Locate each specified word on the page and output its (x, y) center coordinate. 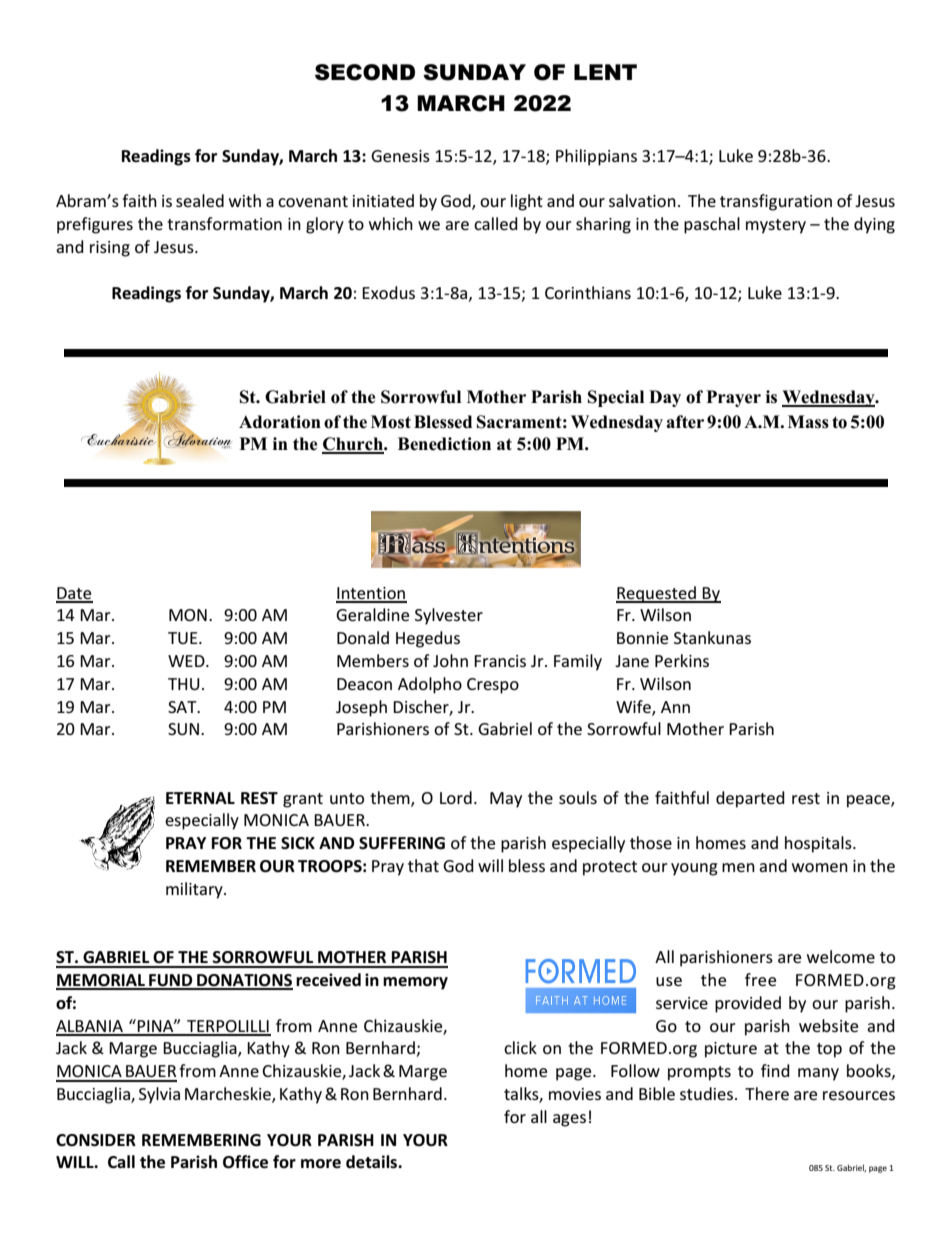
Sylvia (159, 1095)
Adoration (280, 422)
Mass (808, 422)
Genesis (400, 156)
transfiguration (776, 202)
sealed (200, 200)
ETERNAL (200, 798)
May (506, 800)
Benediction (444, 444)
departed (750, 799)
